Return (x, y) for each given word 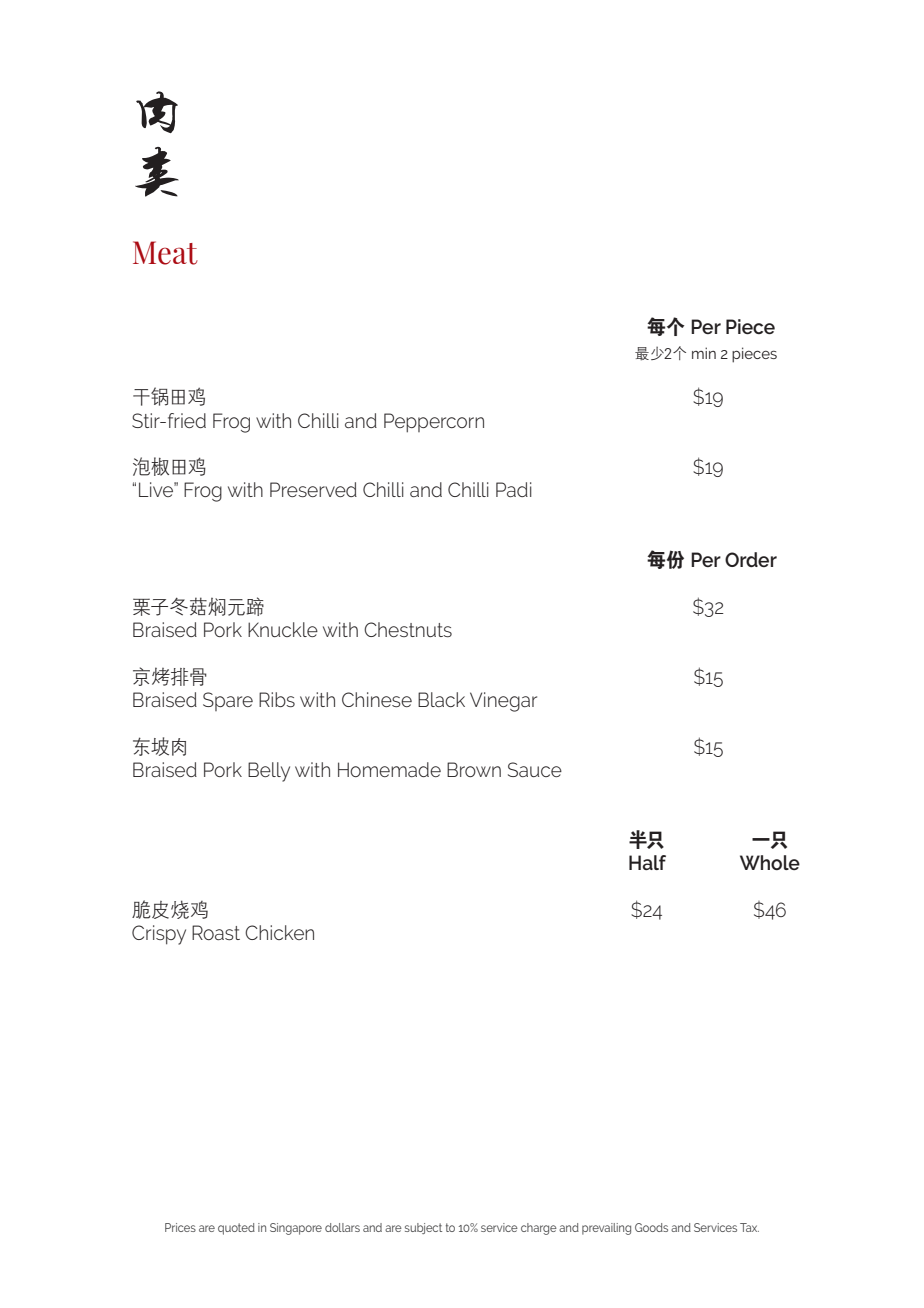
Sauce (535, 769)
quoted (236, 1229)
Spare (228, 701)
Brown (474, 769)
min (704, 353)
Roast (216, 932)
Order (751, 559)
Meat (165, 253)
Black (441, 699)
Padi (514, 489)
